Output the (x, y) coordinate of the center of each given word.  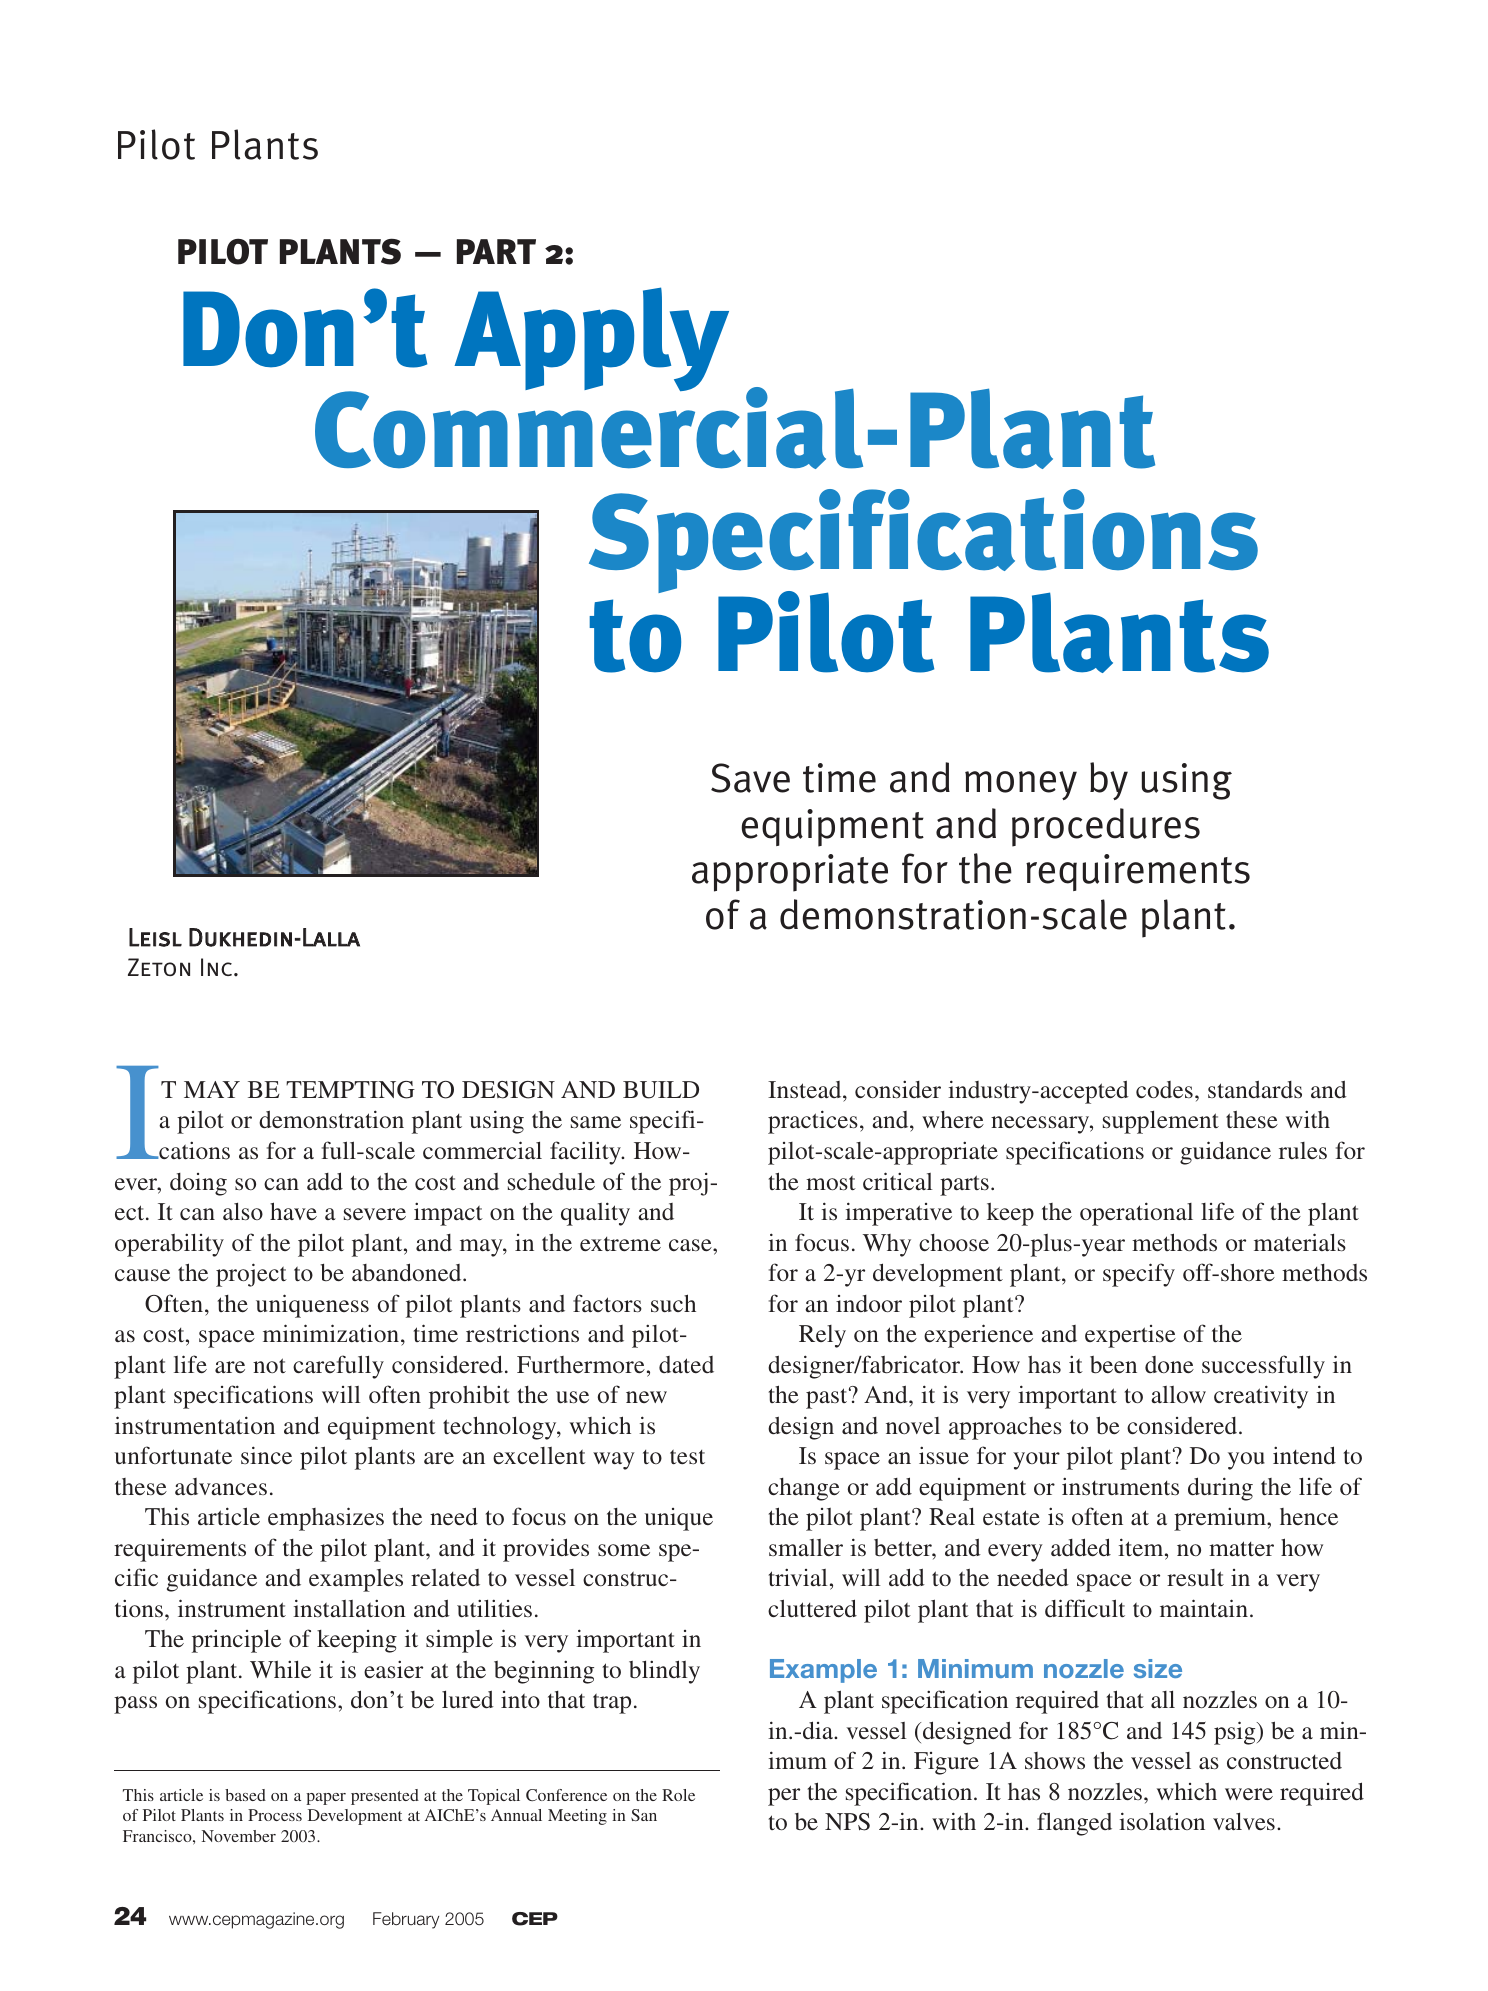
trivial (797, 1577)
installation (349, 1608)
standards (1255, 1089)
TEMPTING (350, 1090)
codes (1164, 1089)
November (239, 1836)
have (293, 1211)
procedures (1106, 827)
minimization (331, 1333)
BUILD (661, 1090)
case (691, 1245)
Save (750, 778)
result (1195, 1577)
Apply (591, 339)
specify (1139, 1275)
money (1021, 785)
